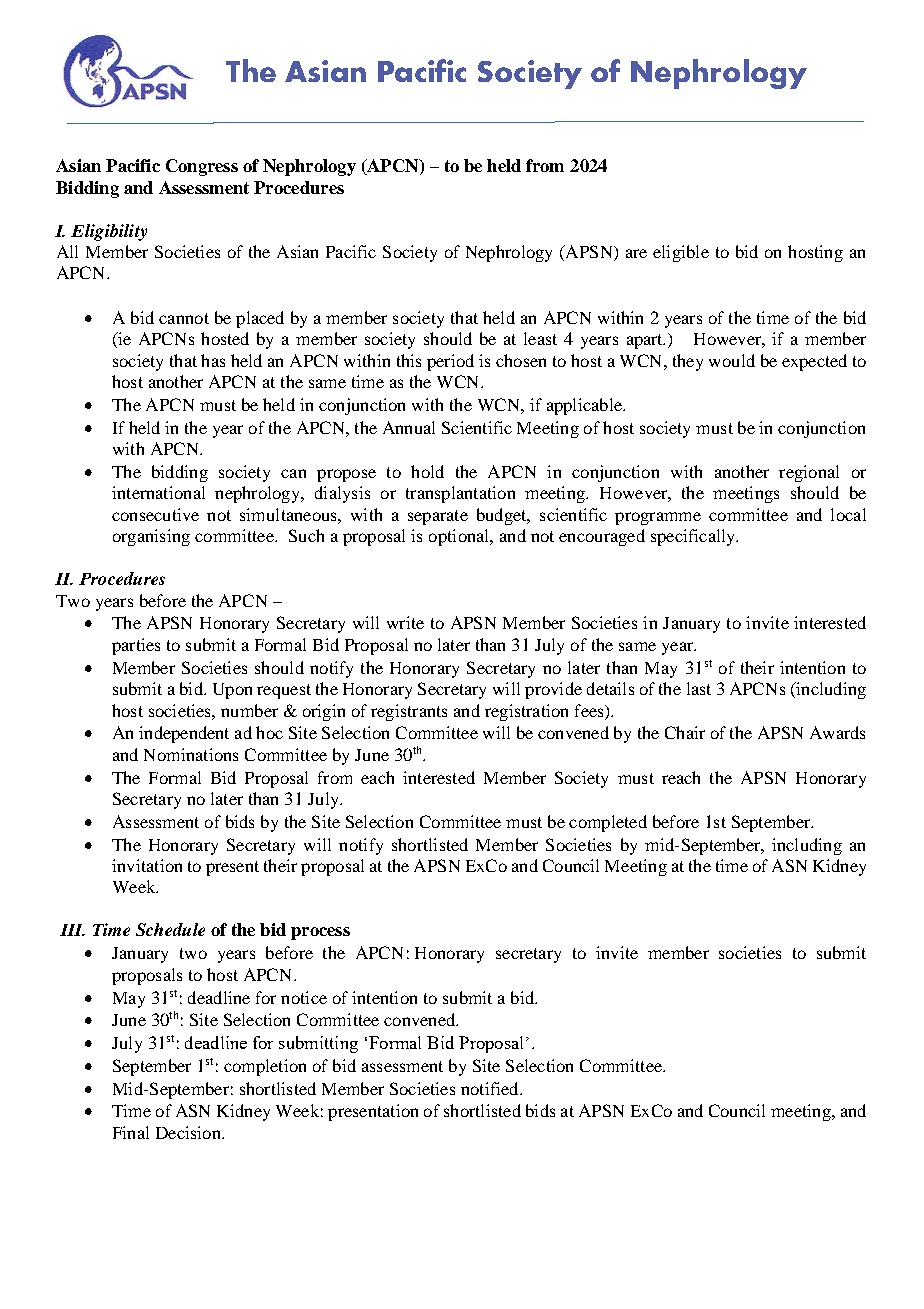 The width and height of the screenshot is (924, 1309). What do you see at coordinates (491, 1088) in the screenshot?
I see `notified` at bounding box center [491, 1088].
